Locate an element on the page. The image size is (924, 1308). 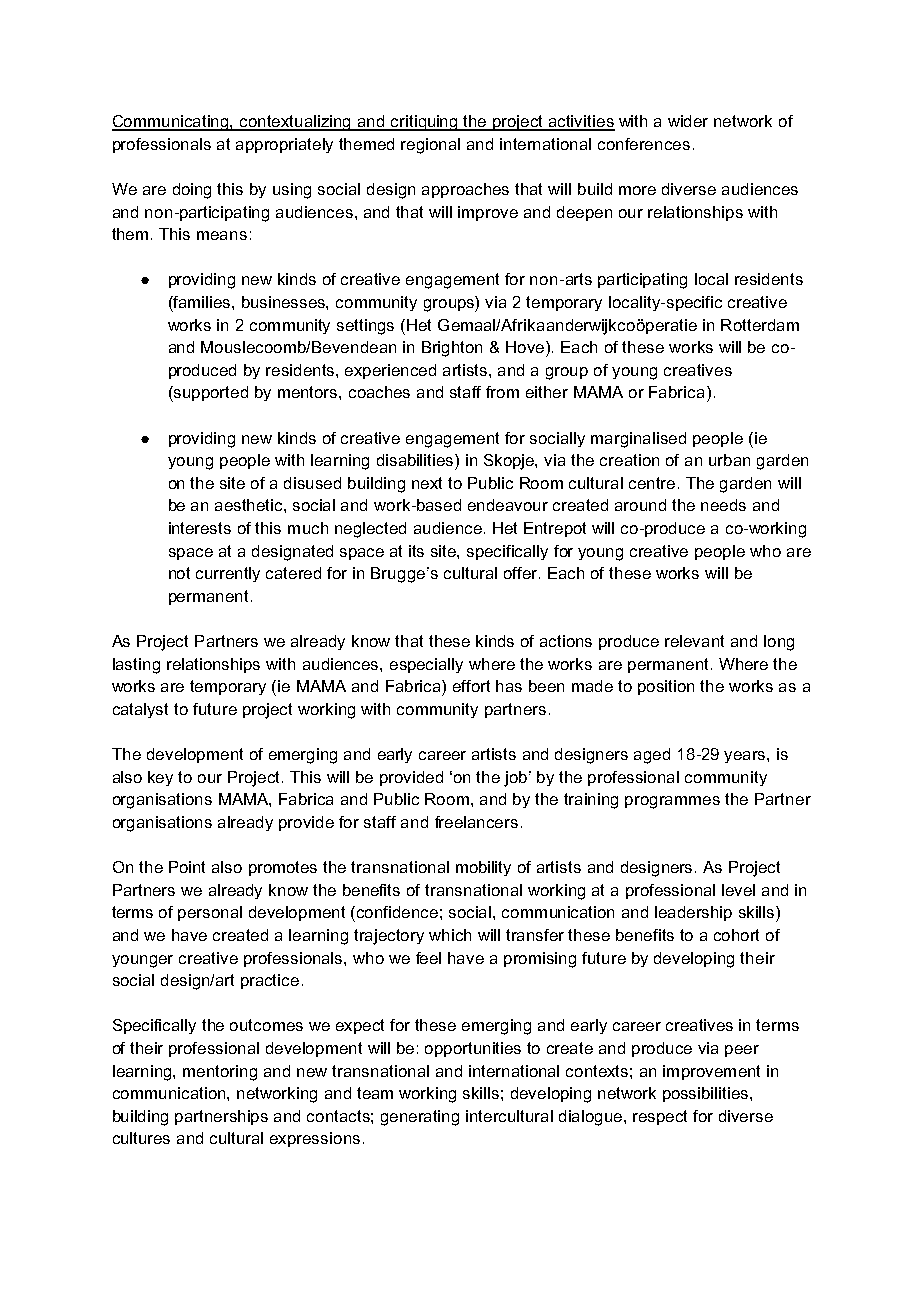
mentoring is located at coordinates (220, 1073).
